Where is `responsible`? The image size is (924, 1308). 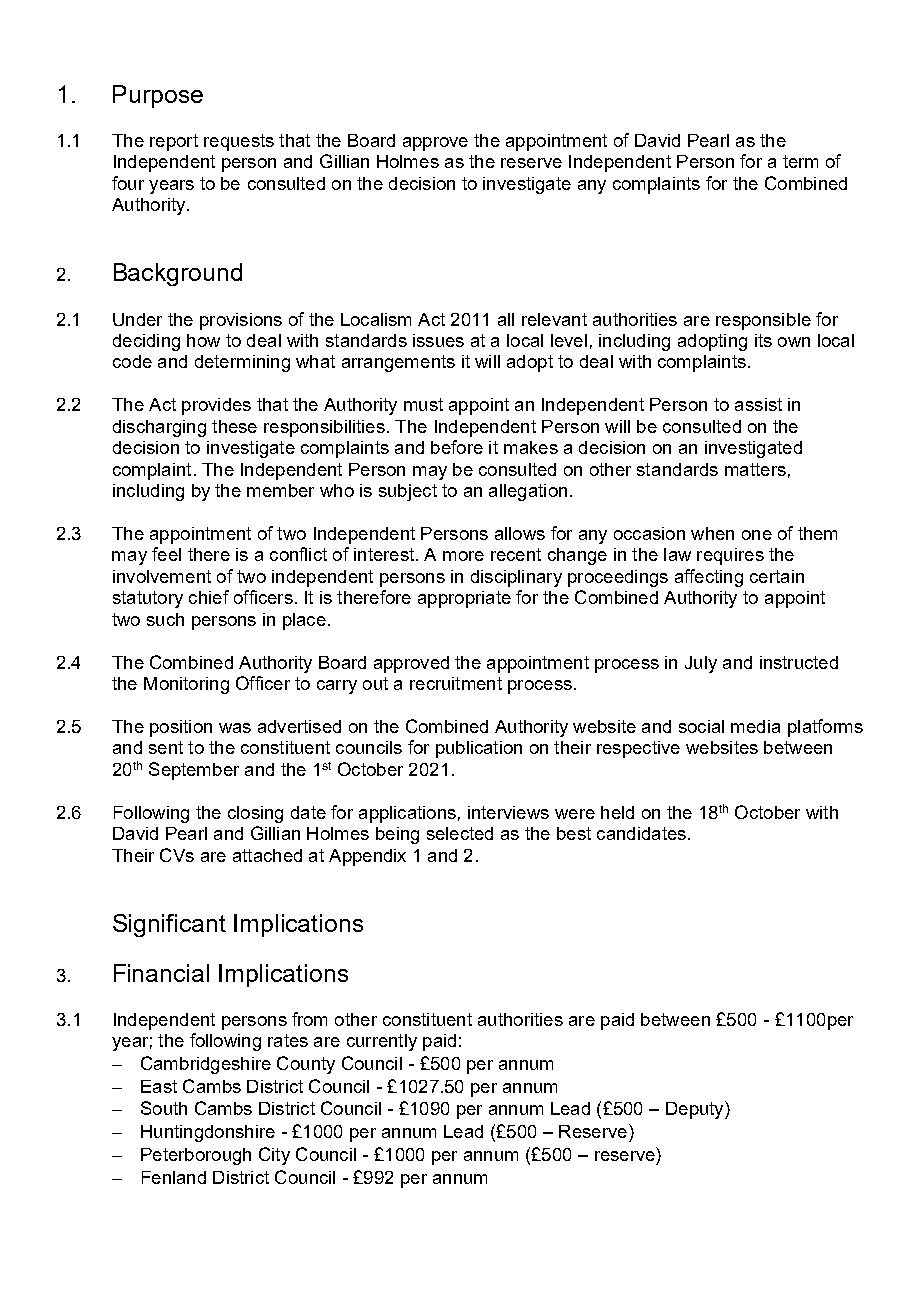 responsible is located at coordinates (763, 321).
